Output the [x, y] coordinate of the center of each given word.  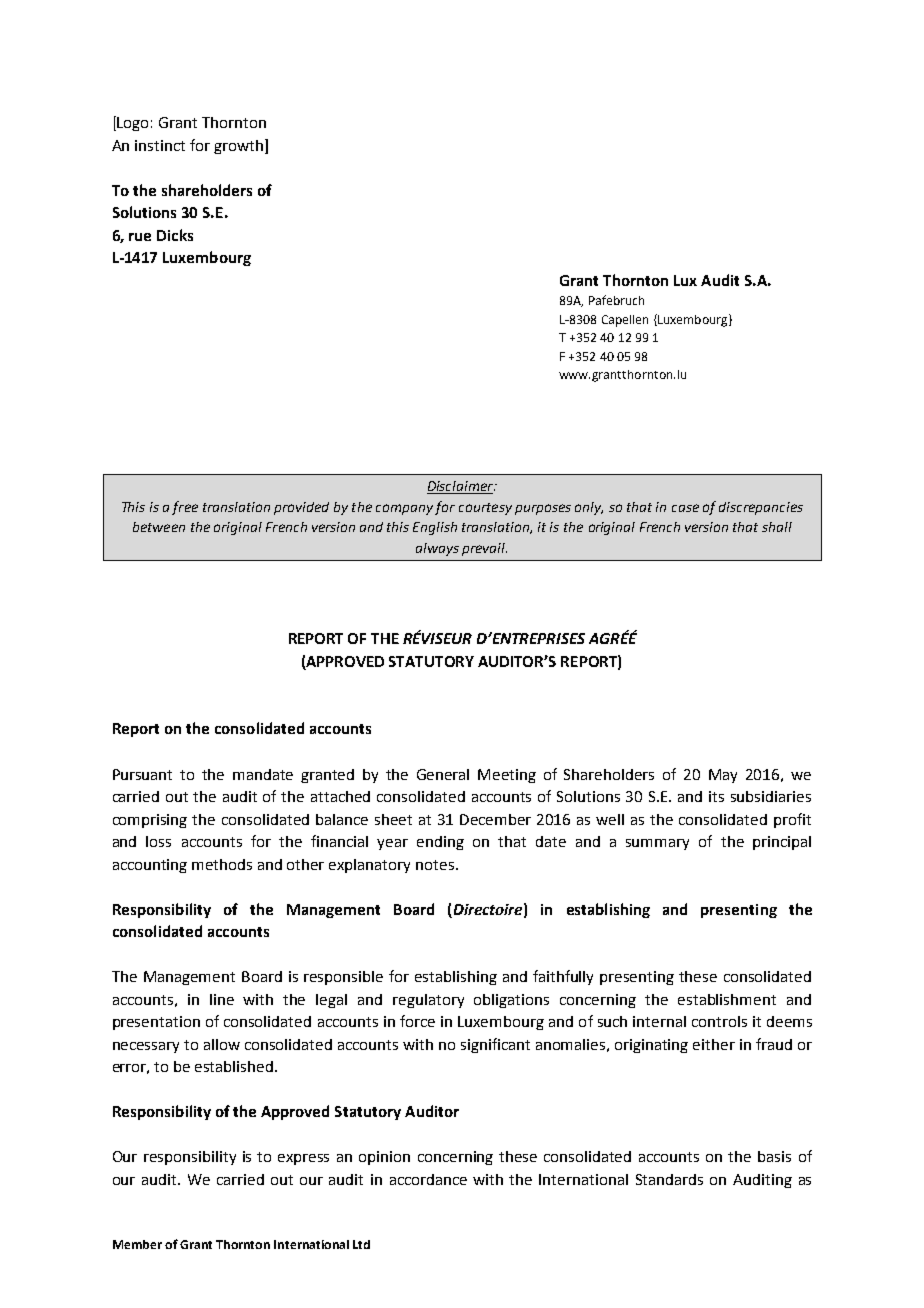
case [685, 508]
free [185, 508]
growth [238, 147]
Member [137, 1244]
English [435, 528]
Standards [669, 1179]
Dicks [175, 235]
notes [435, 865]
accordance [428, 1179]
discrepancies [761, 508]
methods [222, 864]
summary [657, 844]
